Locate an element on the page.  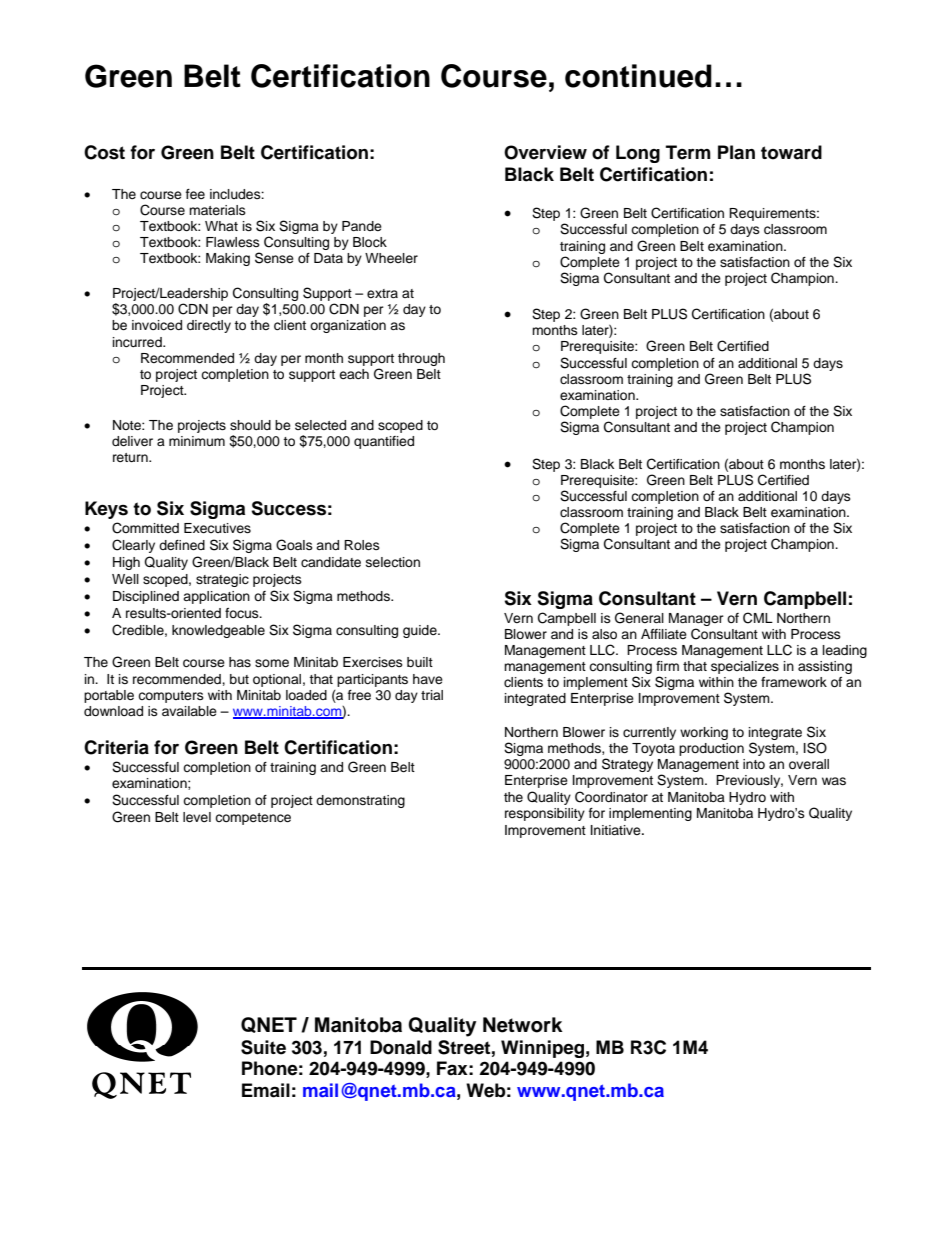
Suite is located at coordinates (263, 1047).
